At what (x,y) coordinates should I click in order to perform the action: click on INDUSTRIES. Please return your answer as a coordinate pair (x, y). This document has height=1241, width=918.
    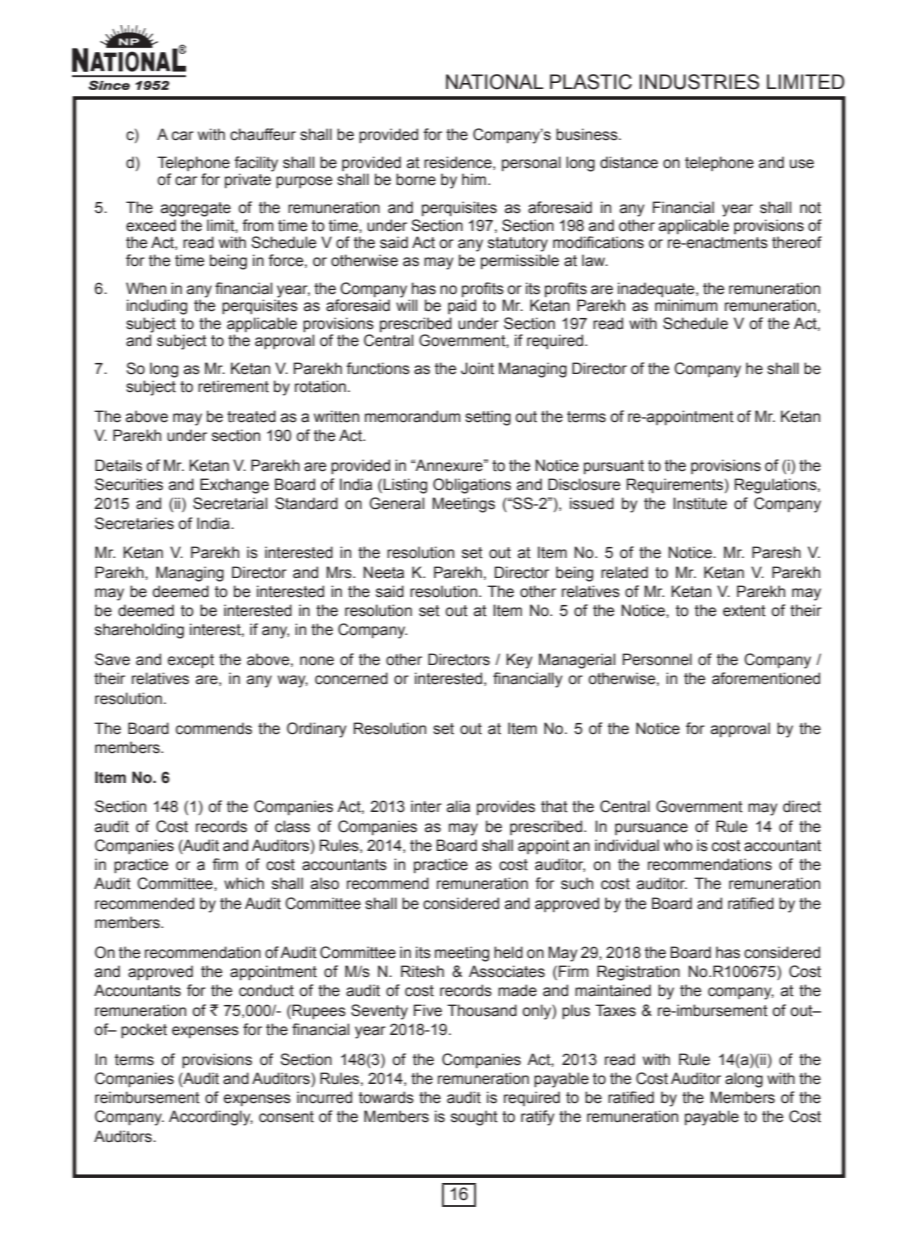
    Looking at the image, I should click on (699, 82).
